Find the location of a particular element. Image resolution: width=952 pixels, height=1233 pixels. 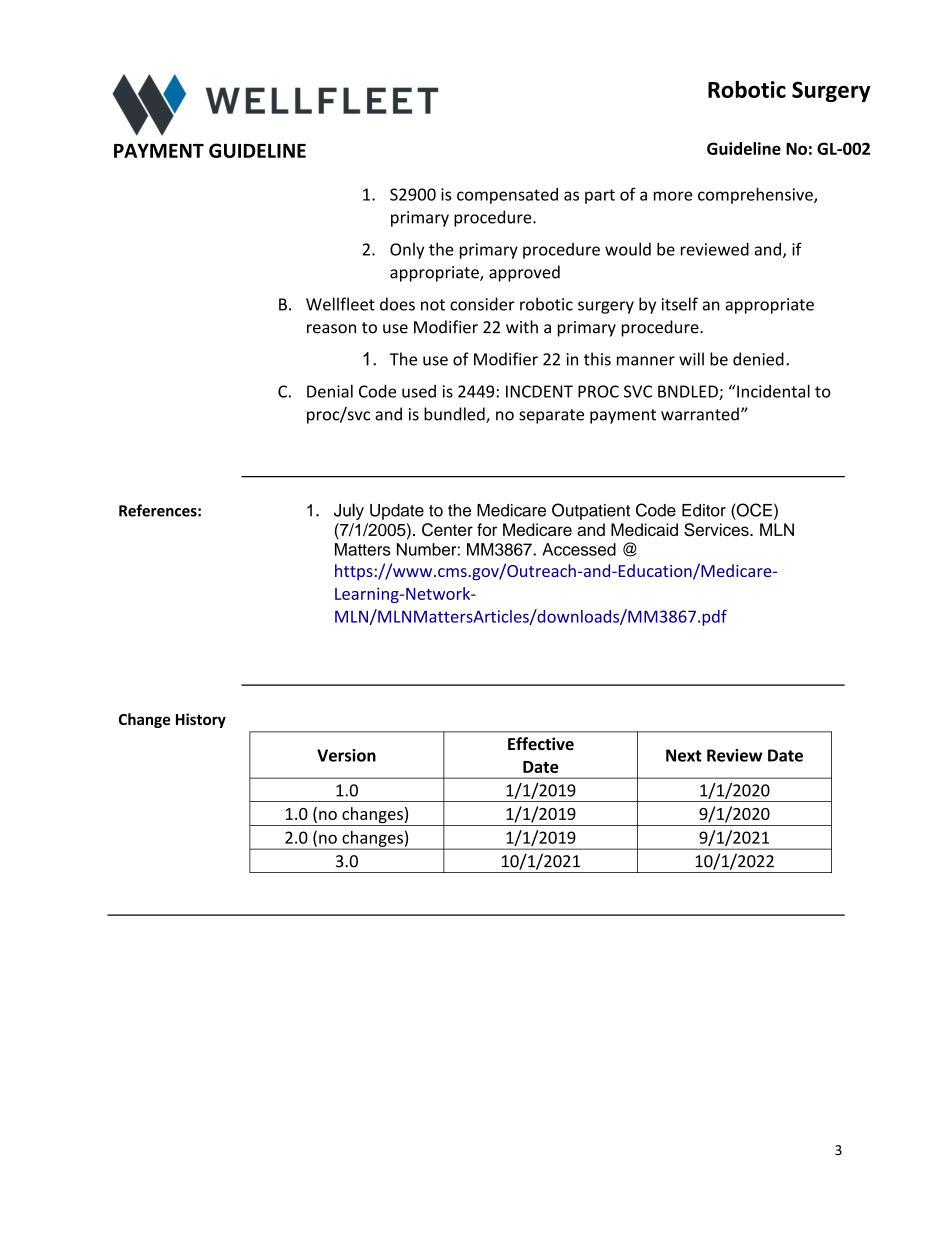

warranted is located at coordinates (700, 414).
